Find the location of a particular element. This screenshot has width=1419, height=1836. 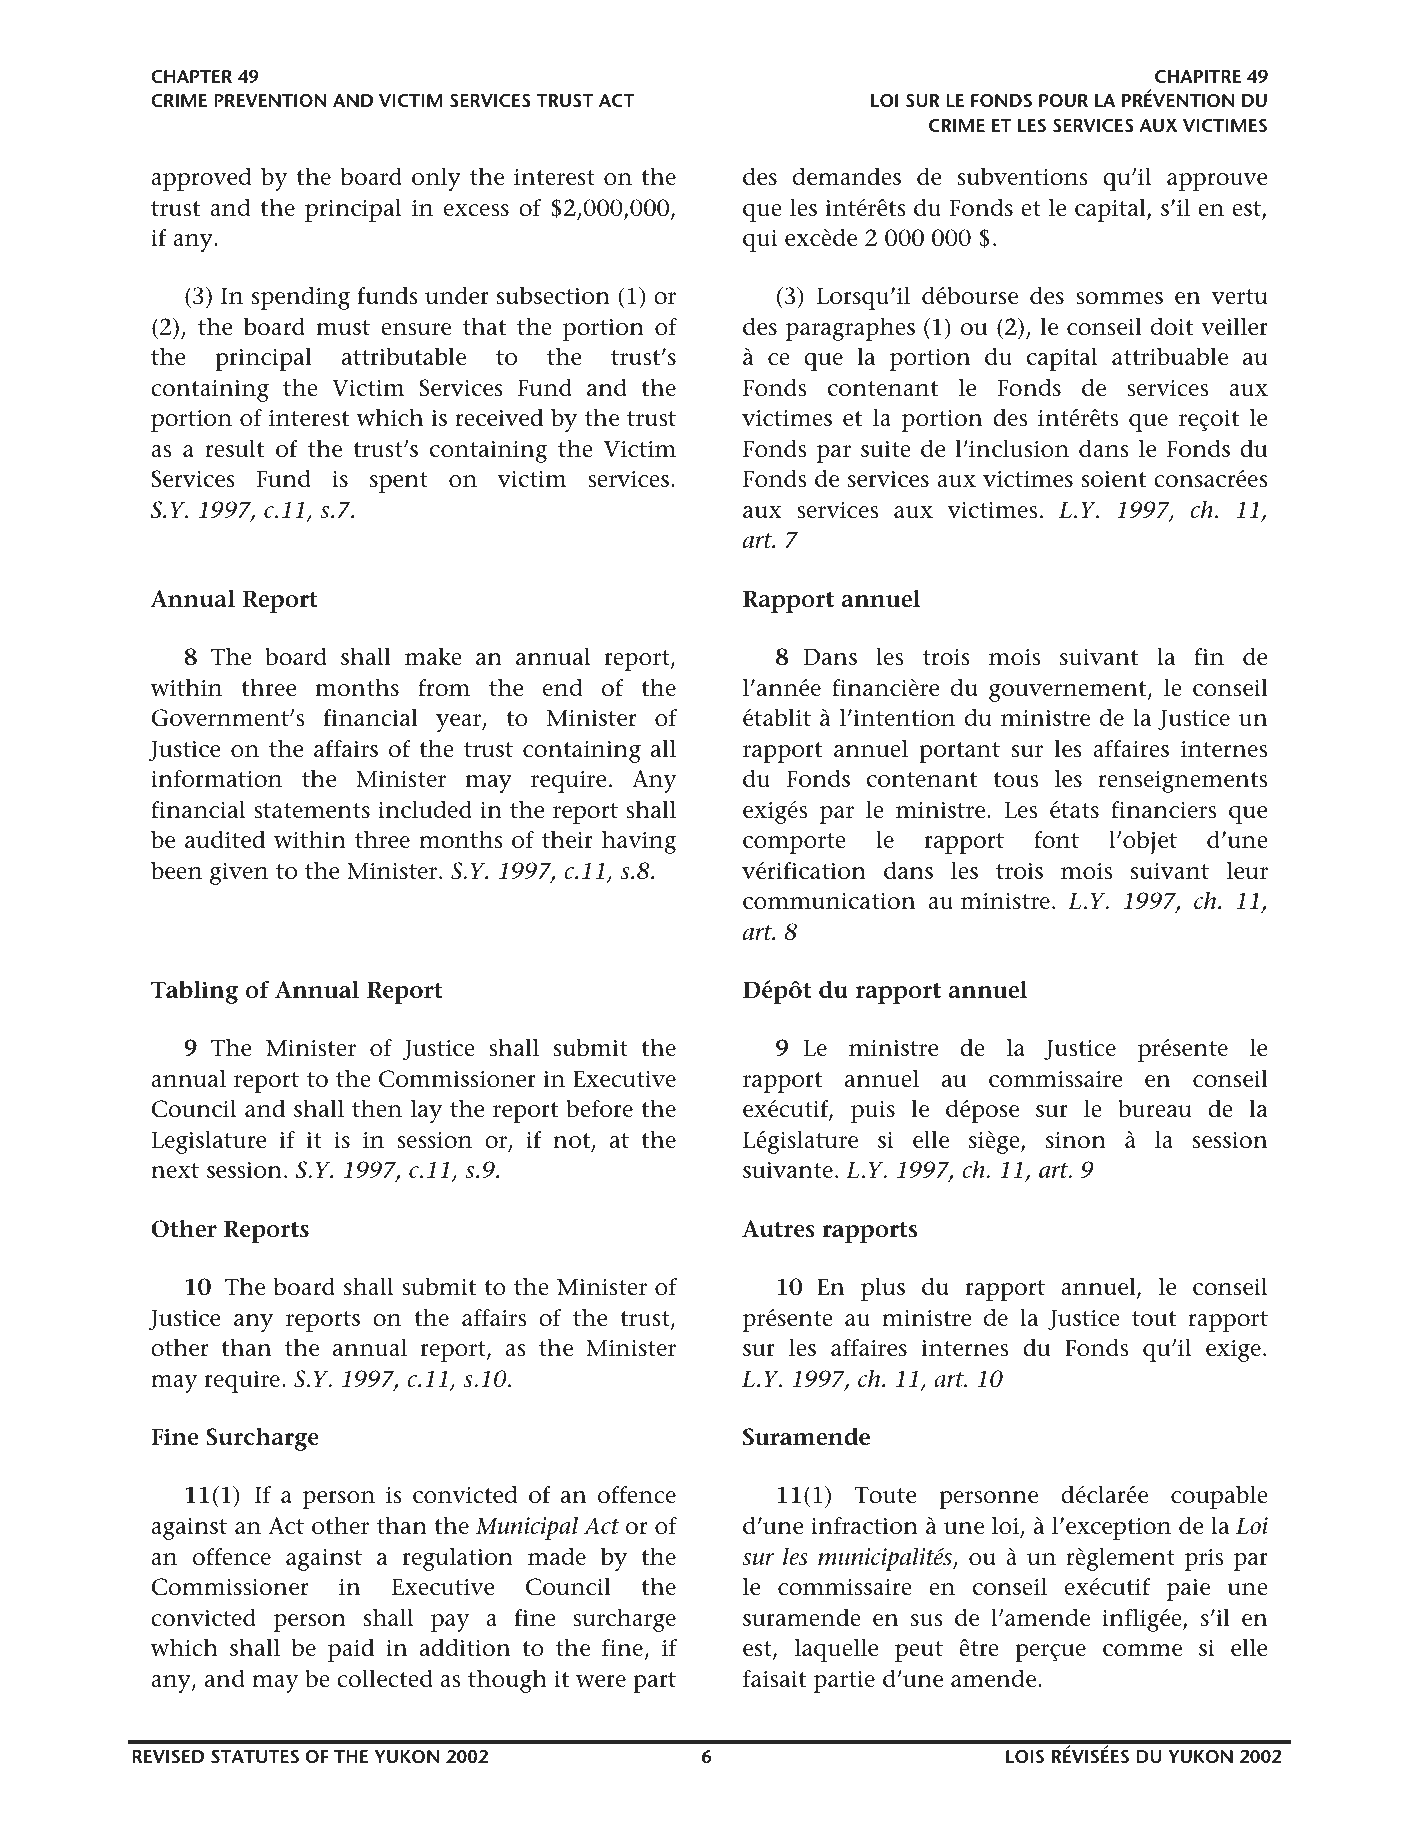

then is located at coordinates (377, 1109).
